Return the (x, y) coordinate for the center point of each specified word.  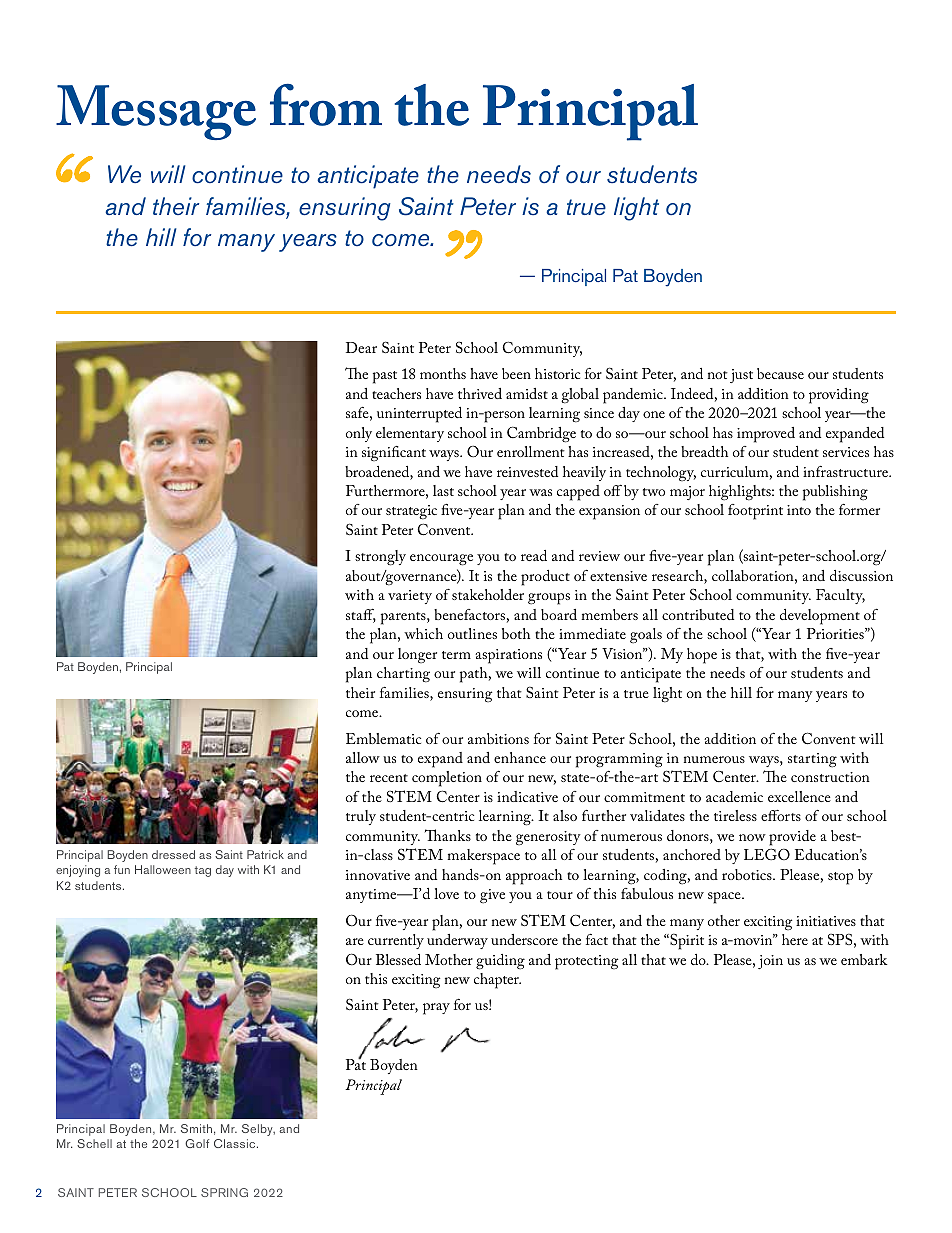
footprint (755, 512)
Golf (197, 1143)
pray (436, 1009)
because (780, 373)
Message (156, 112)
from (326, 105)
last (443, 490)
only (359, 434)
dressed (173, 854)
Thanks (448, 835)
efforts (781, 815)
